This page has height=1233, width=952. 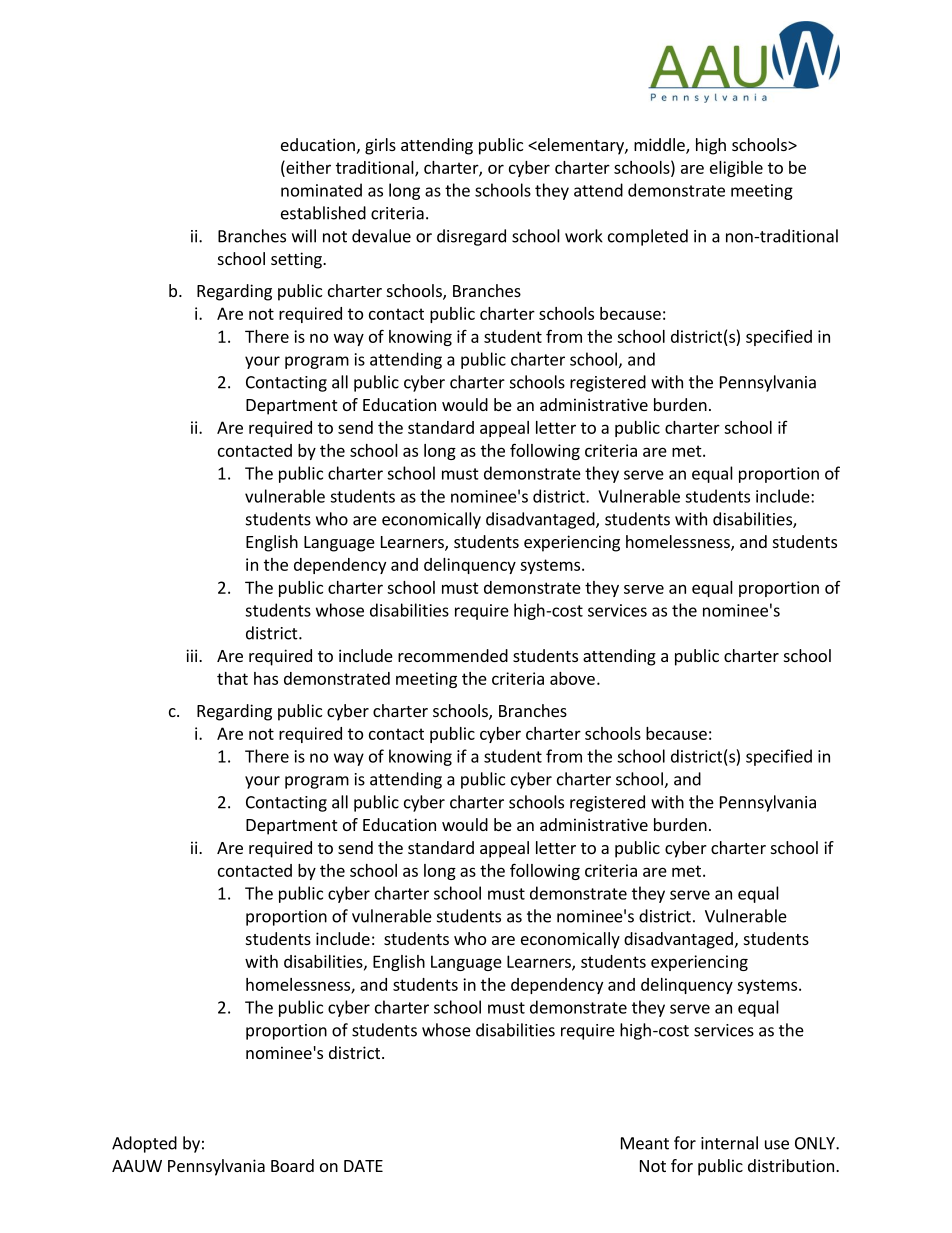 What do you see at coordinates (292, 1165) in the page?
I see `Board` at bounding box center [292, 1165].
